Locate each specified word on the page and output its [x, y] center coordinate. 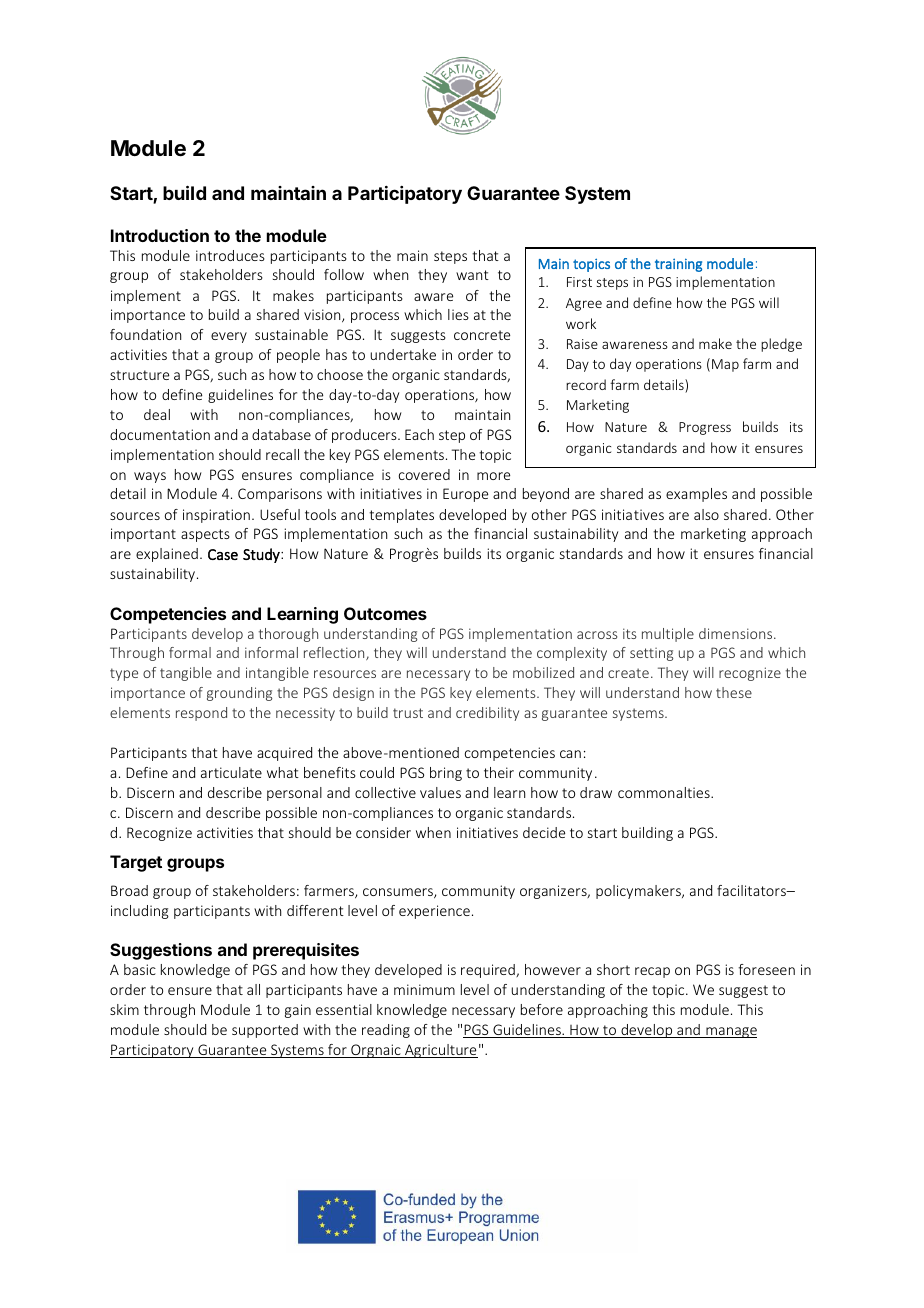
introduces [230, 255]
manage [730, 1032]
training [678, 265]
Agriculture [440, 1051]
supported [265, 1031]
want [472, 275]
